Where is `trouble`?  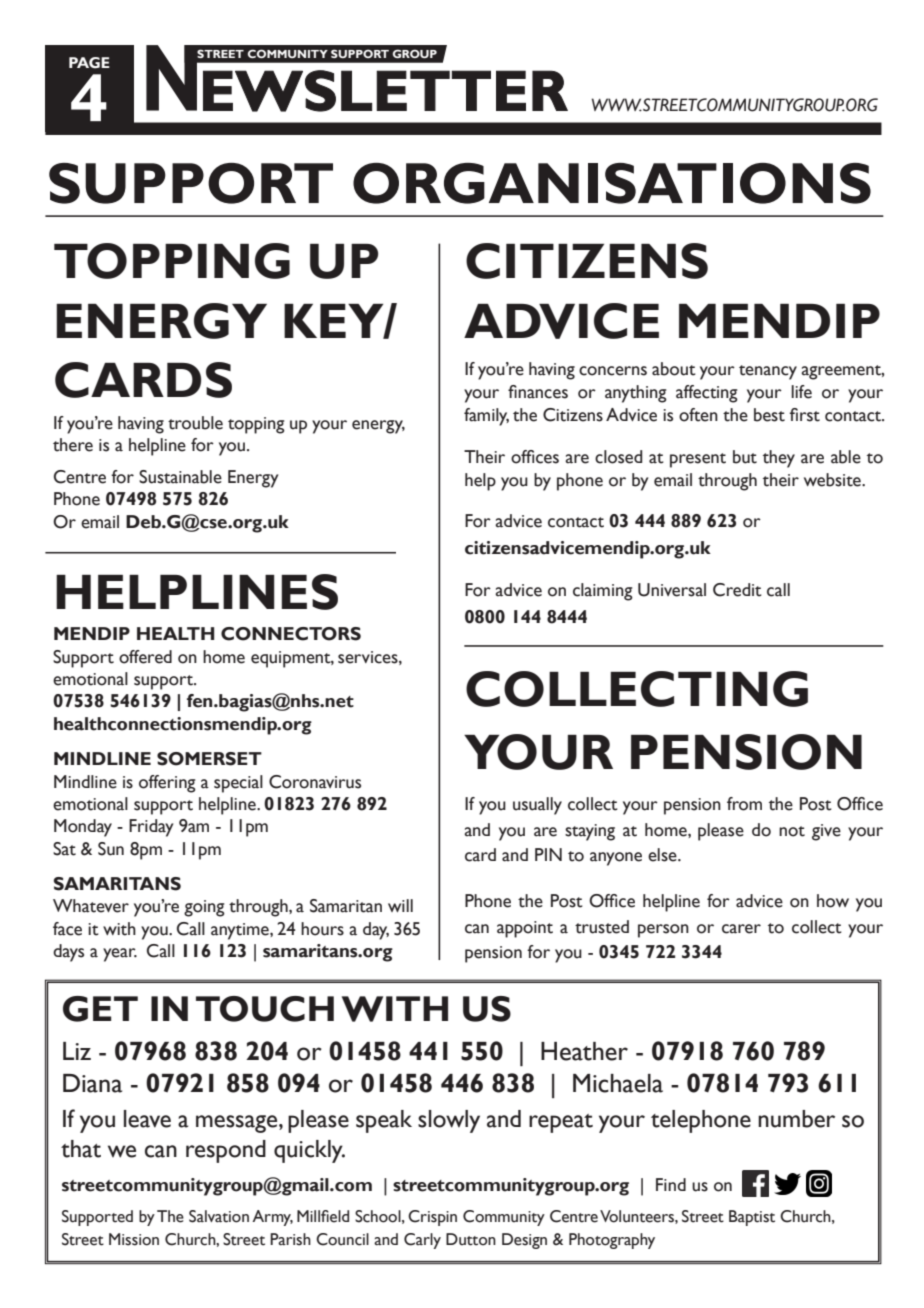
trouble is located at coordinates (195, 423).
